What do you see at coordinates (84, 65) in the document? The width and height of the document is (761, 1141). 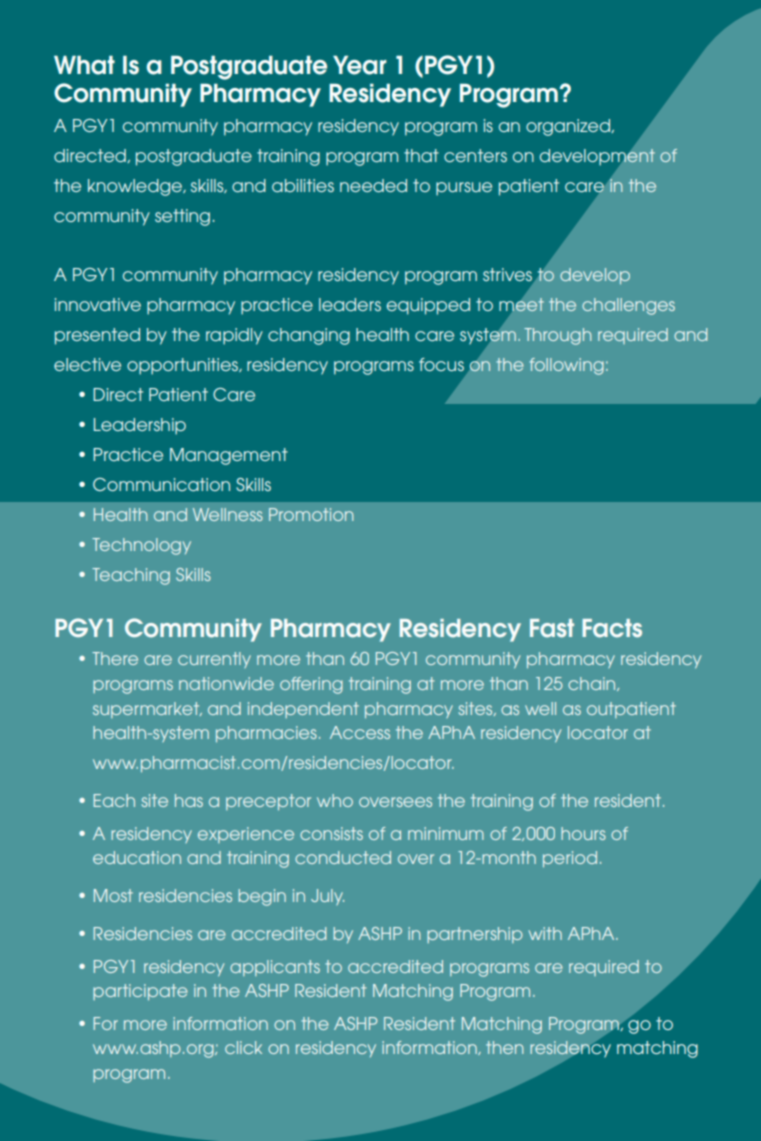 I see `What` at bounding box center [84, 65].
